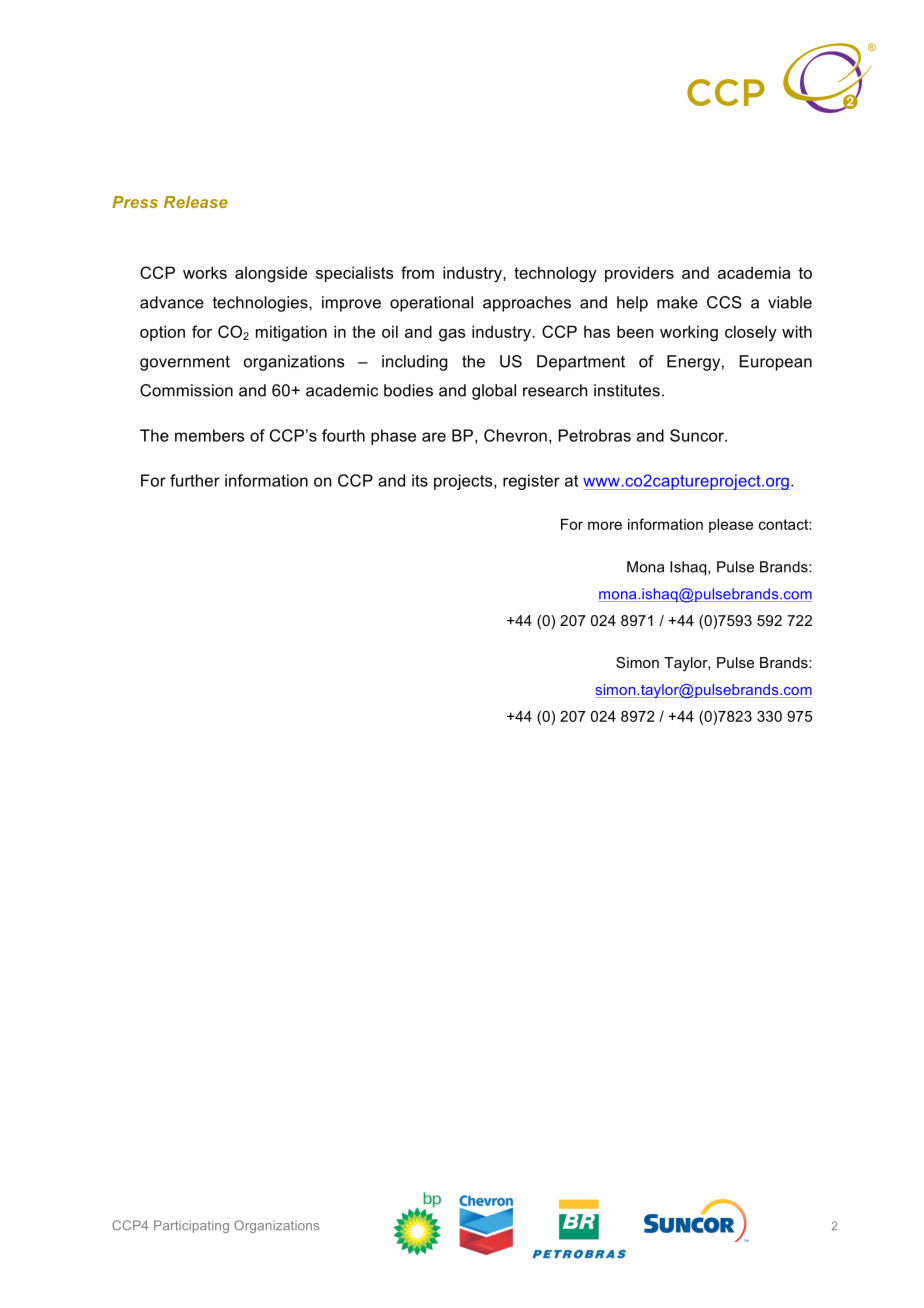 This document has height=1308, width=924. What do you see at coordinates (420, 480) in the document?
I see `its` at bounding box center [420, 480].
